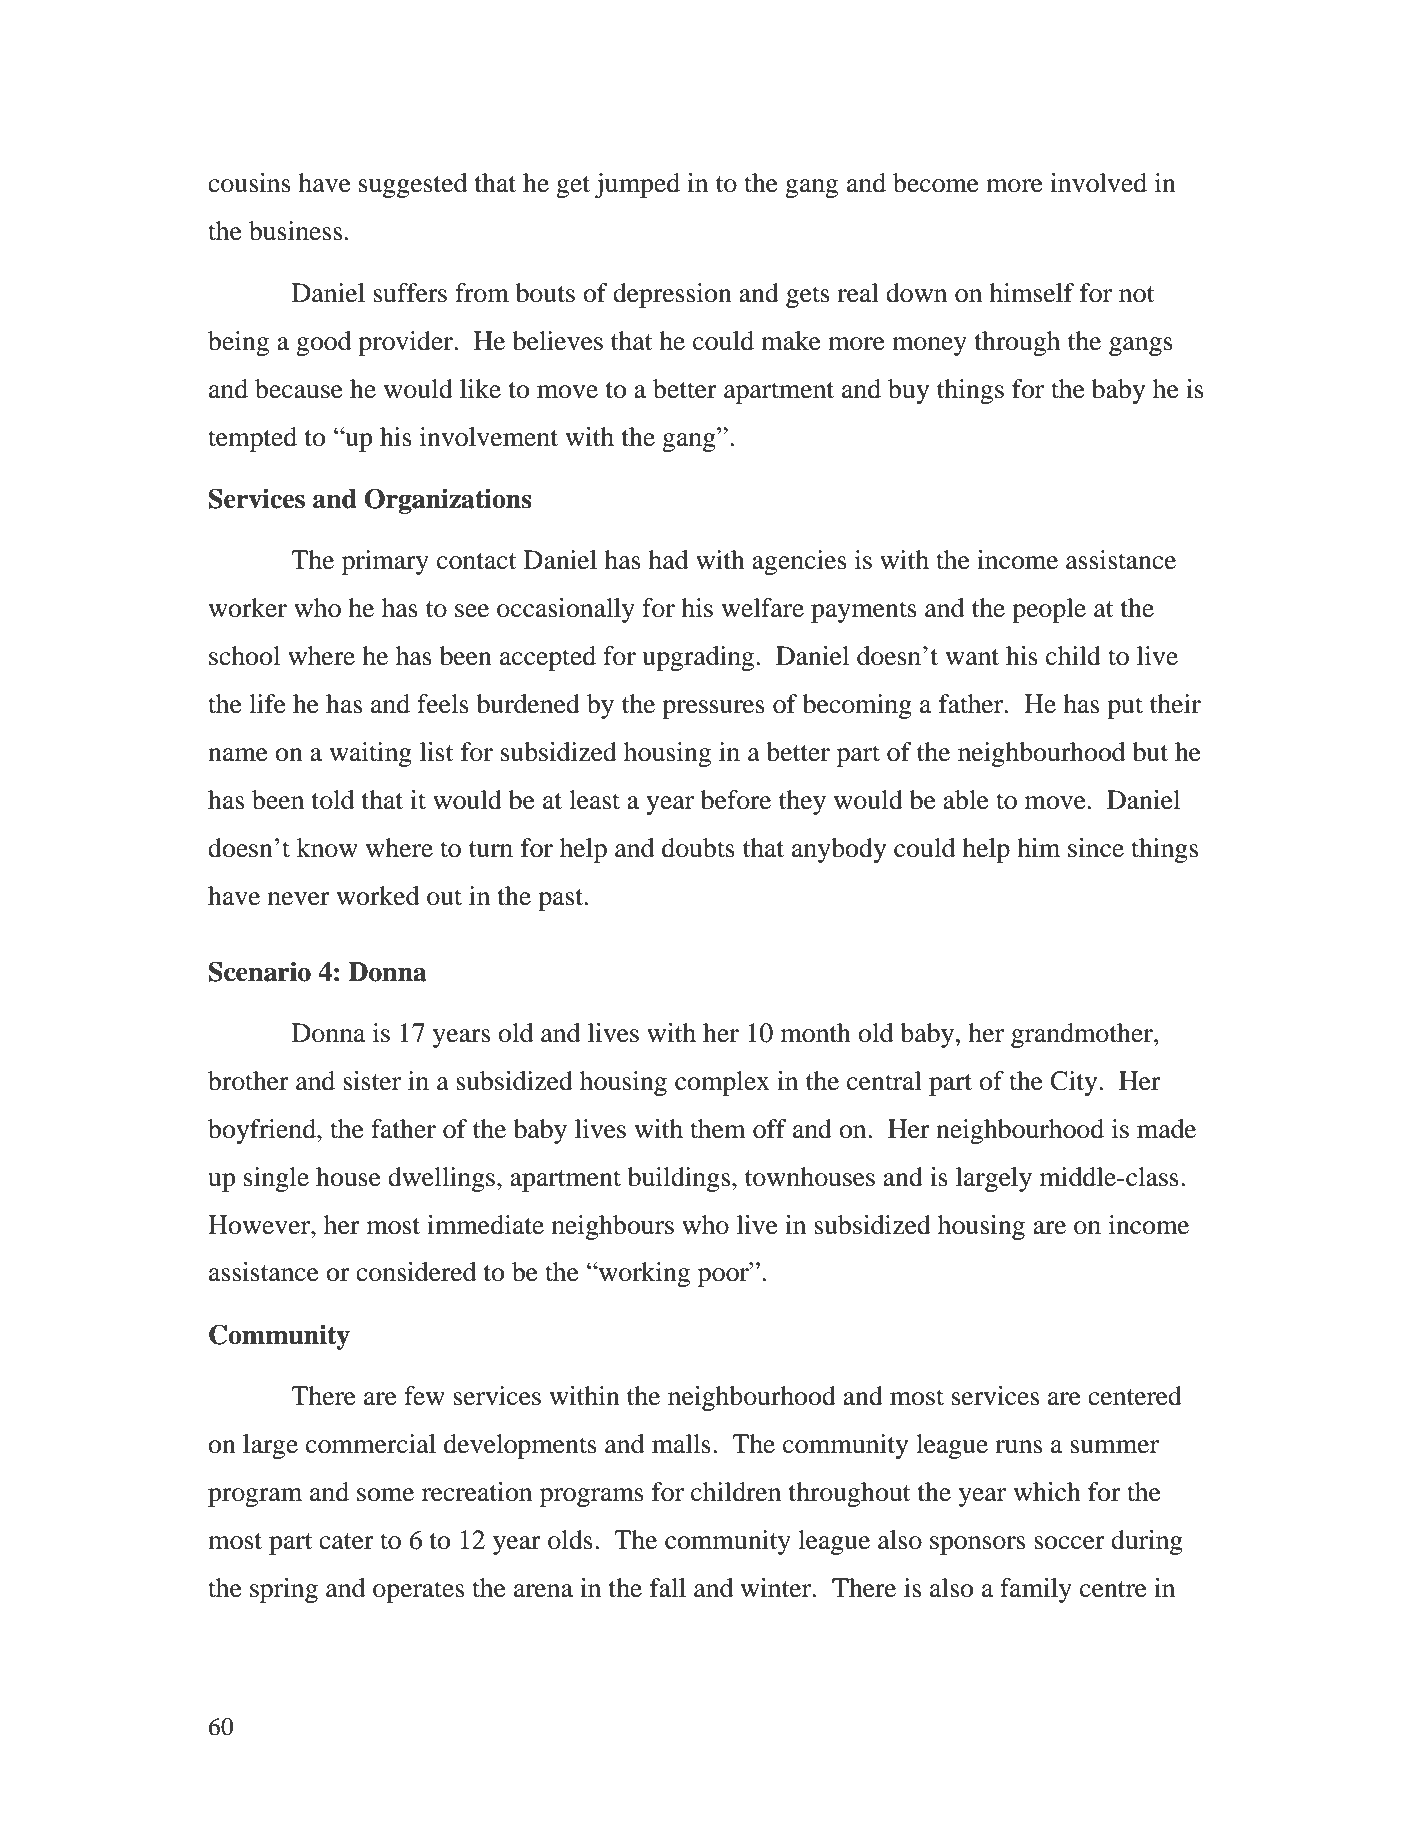 Image resolution: width=1416 pixels, height=1833 pixels. I want to click on fall, so click(668, 1588).
